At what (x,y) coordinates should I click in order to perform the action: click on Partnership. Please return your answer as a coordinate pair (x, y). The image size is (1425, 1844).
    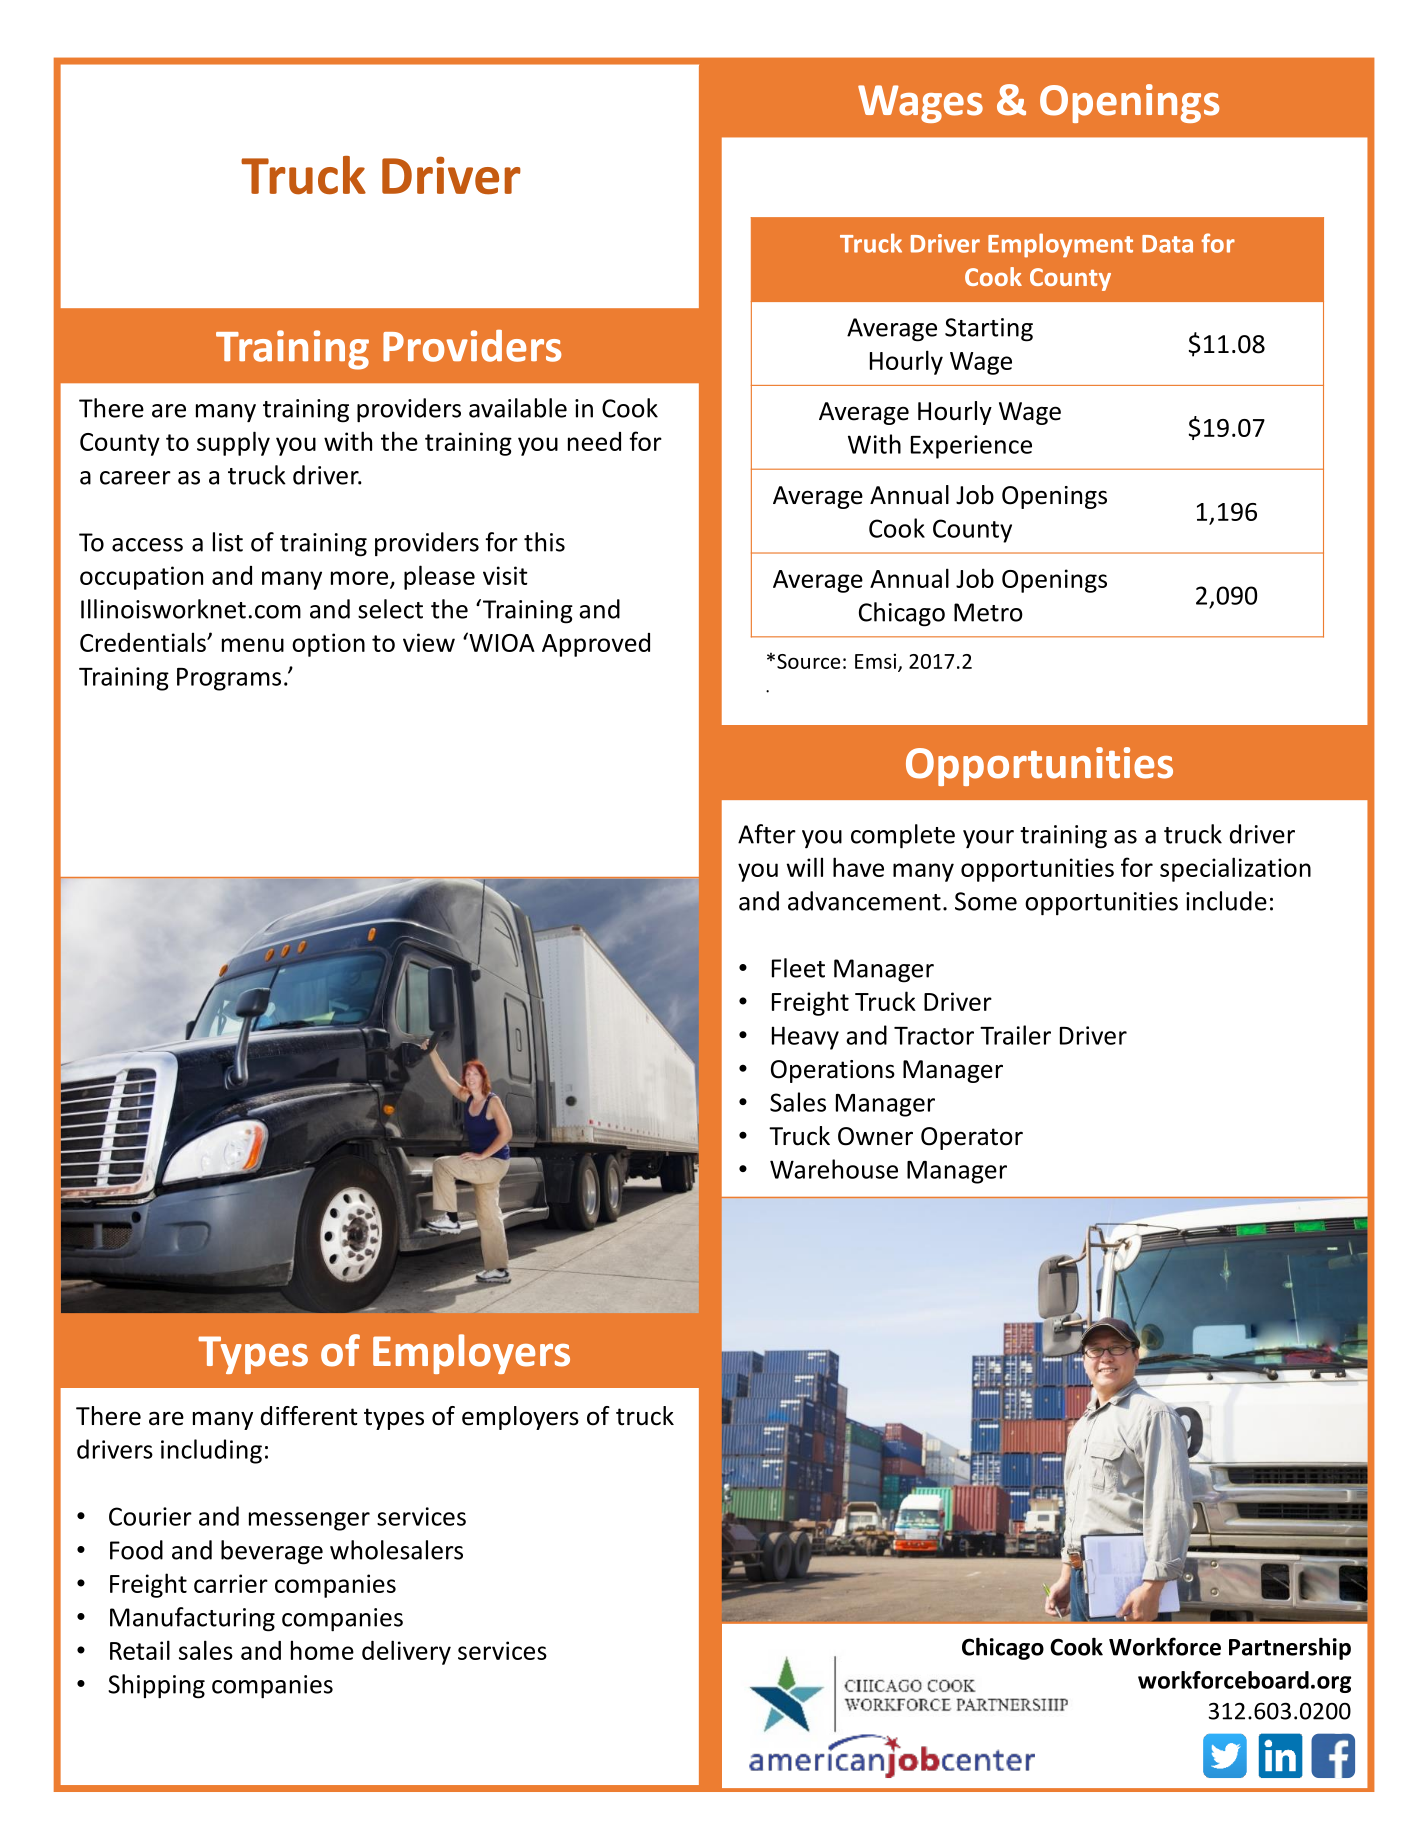
    Looking at the image, I should click on (1290, 1649).
